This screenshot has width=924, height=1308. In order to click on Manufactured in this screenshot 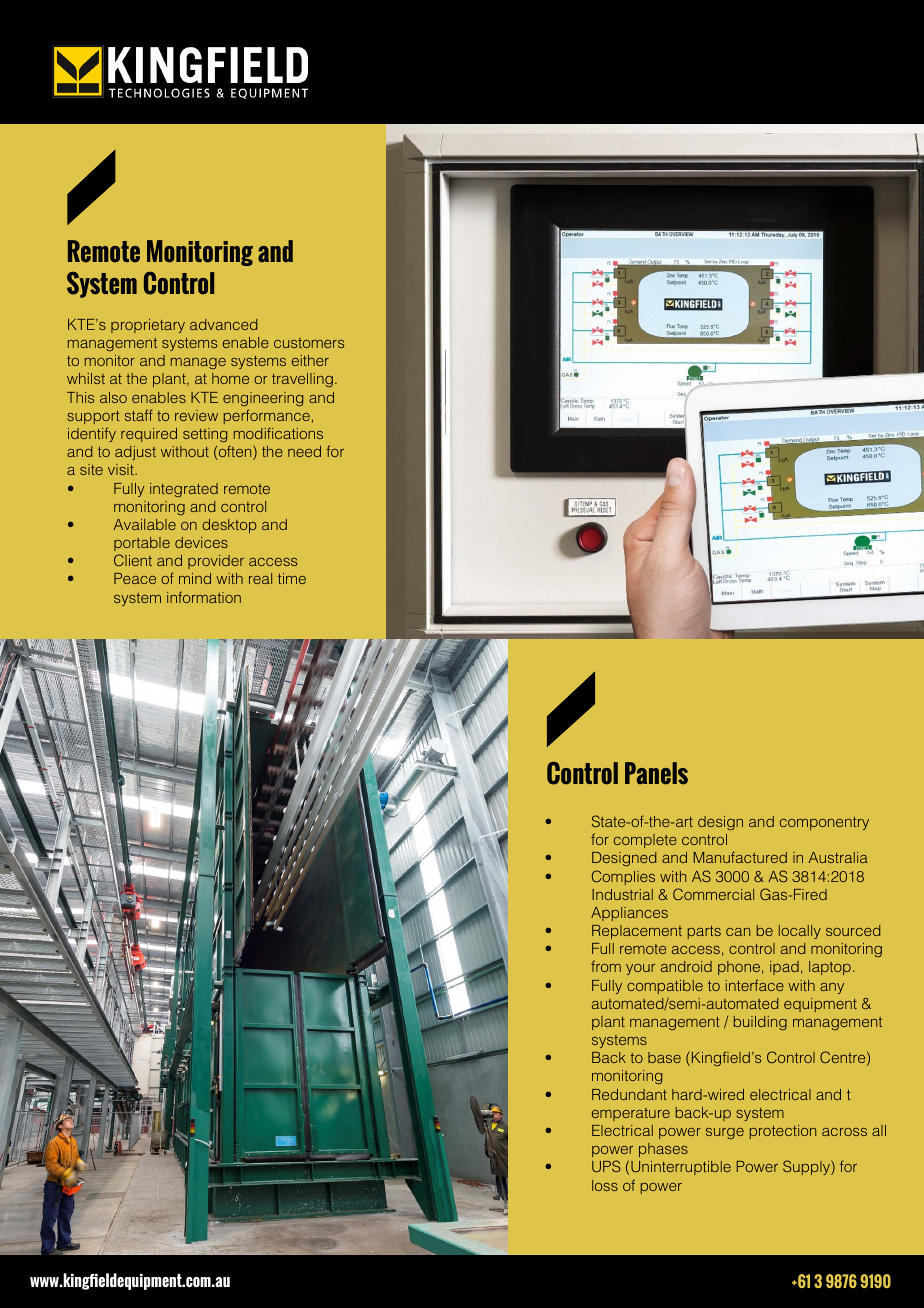, I will do `click(740, 857)`.
